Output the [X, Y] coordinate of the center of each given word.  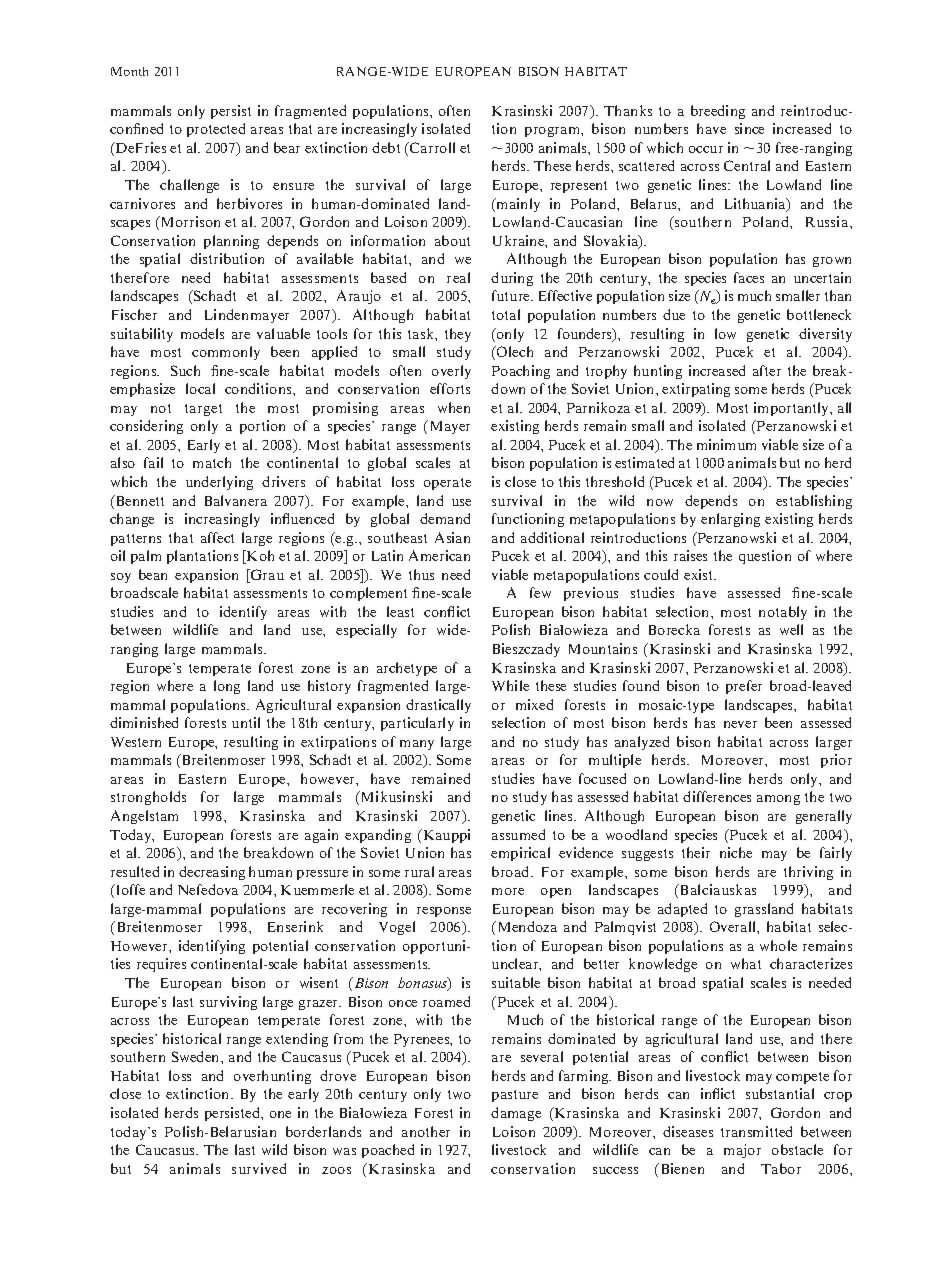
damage [516, 1114]
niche [736, 852]
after [767, 370]
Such [185, 370]
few [540, 592]
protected [216, 130]
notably [783, 613]
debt [386, 147]
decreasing [212, 873]
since [749, 128]
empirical [520, 854]
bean [153, 574]
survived [259, 1168]
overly [451, 372]
